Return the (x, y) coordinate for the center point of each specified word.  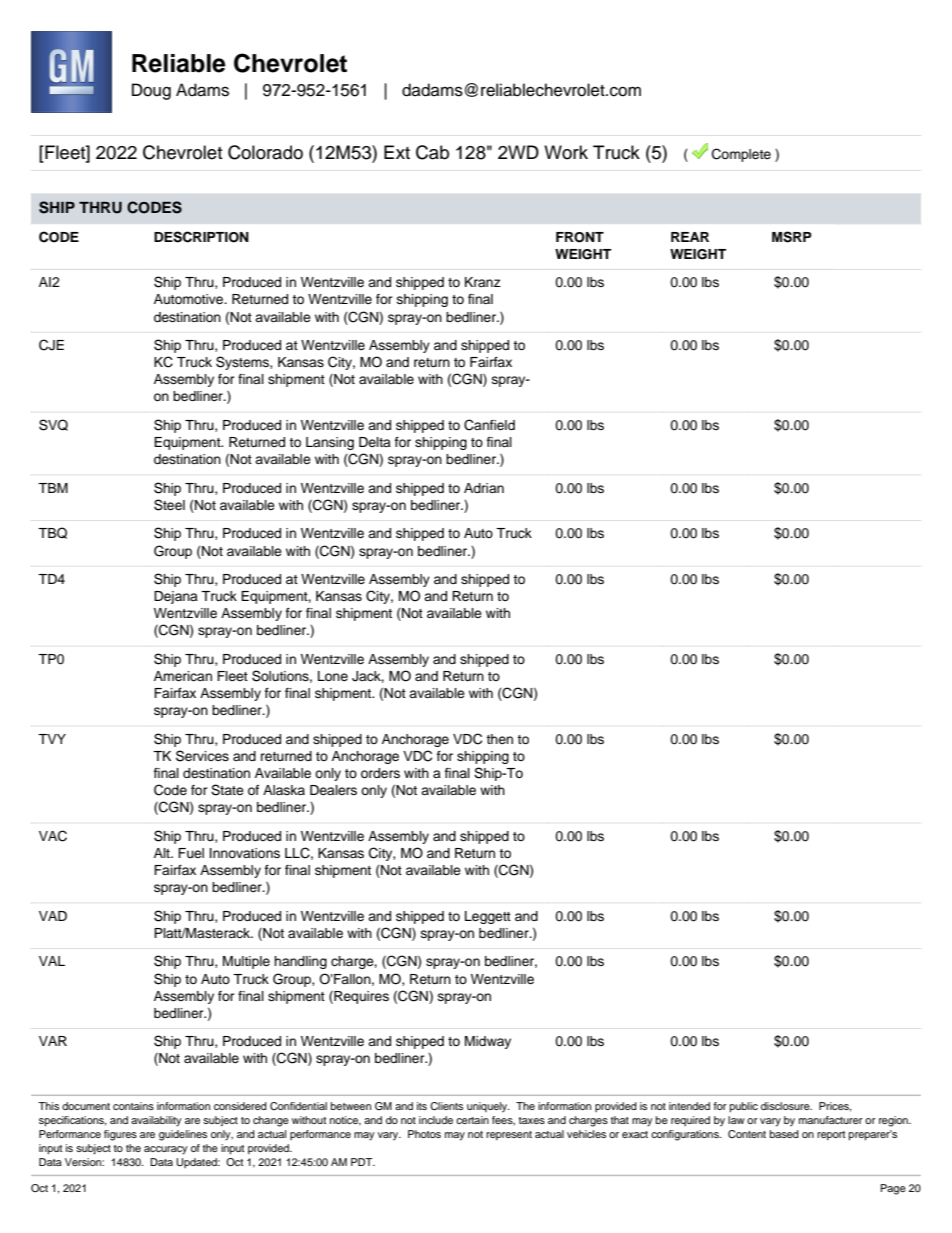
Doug (151, 91)
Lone (333, 676)
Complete (741, 155)
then (499, 739)
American (183, 676)
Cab (432, 152)
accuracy (166, 1150)
